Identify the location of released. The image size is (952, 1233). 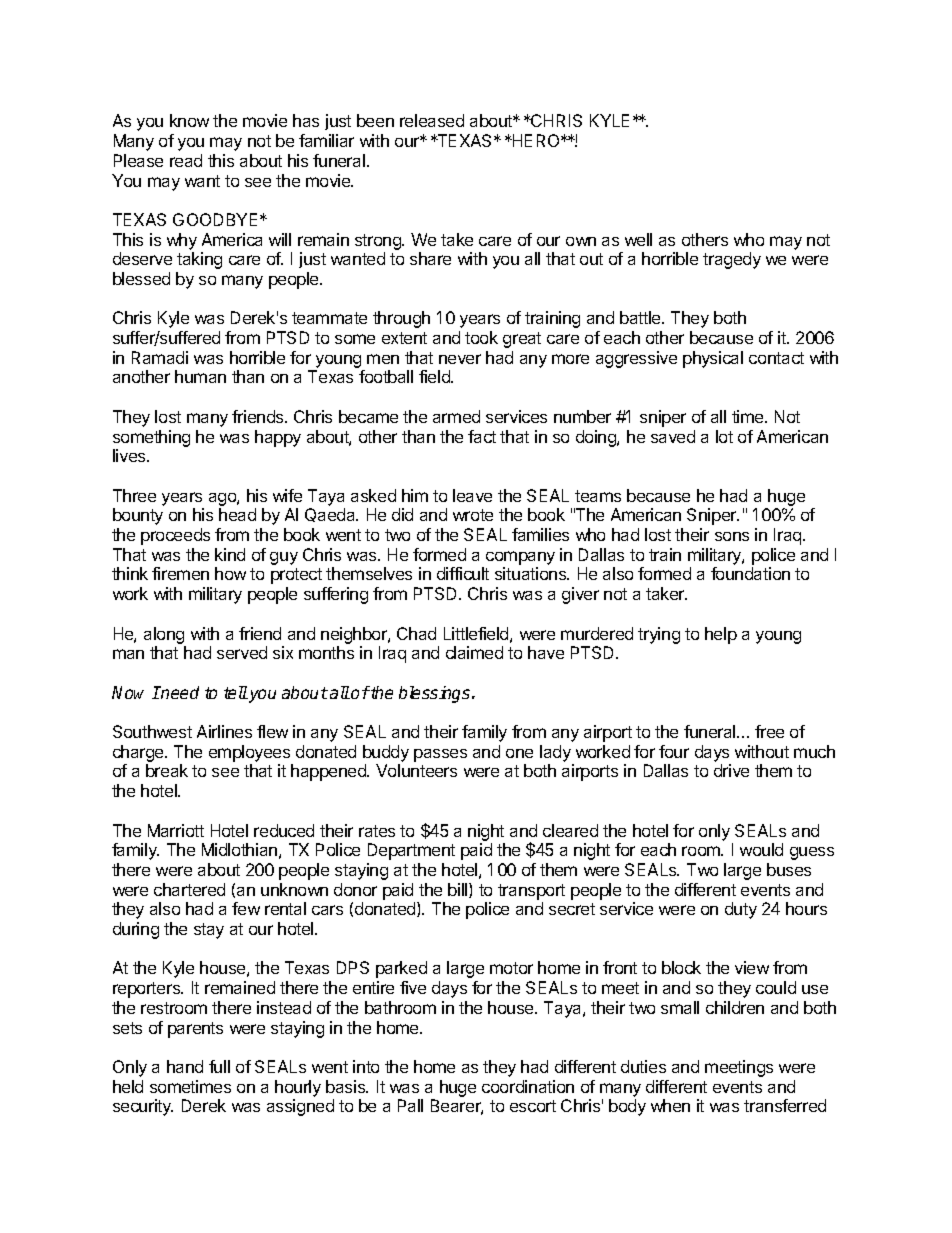
(432, 120).
